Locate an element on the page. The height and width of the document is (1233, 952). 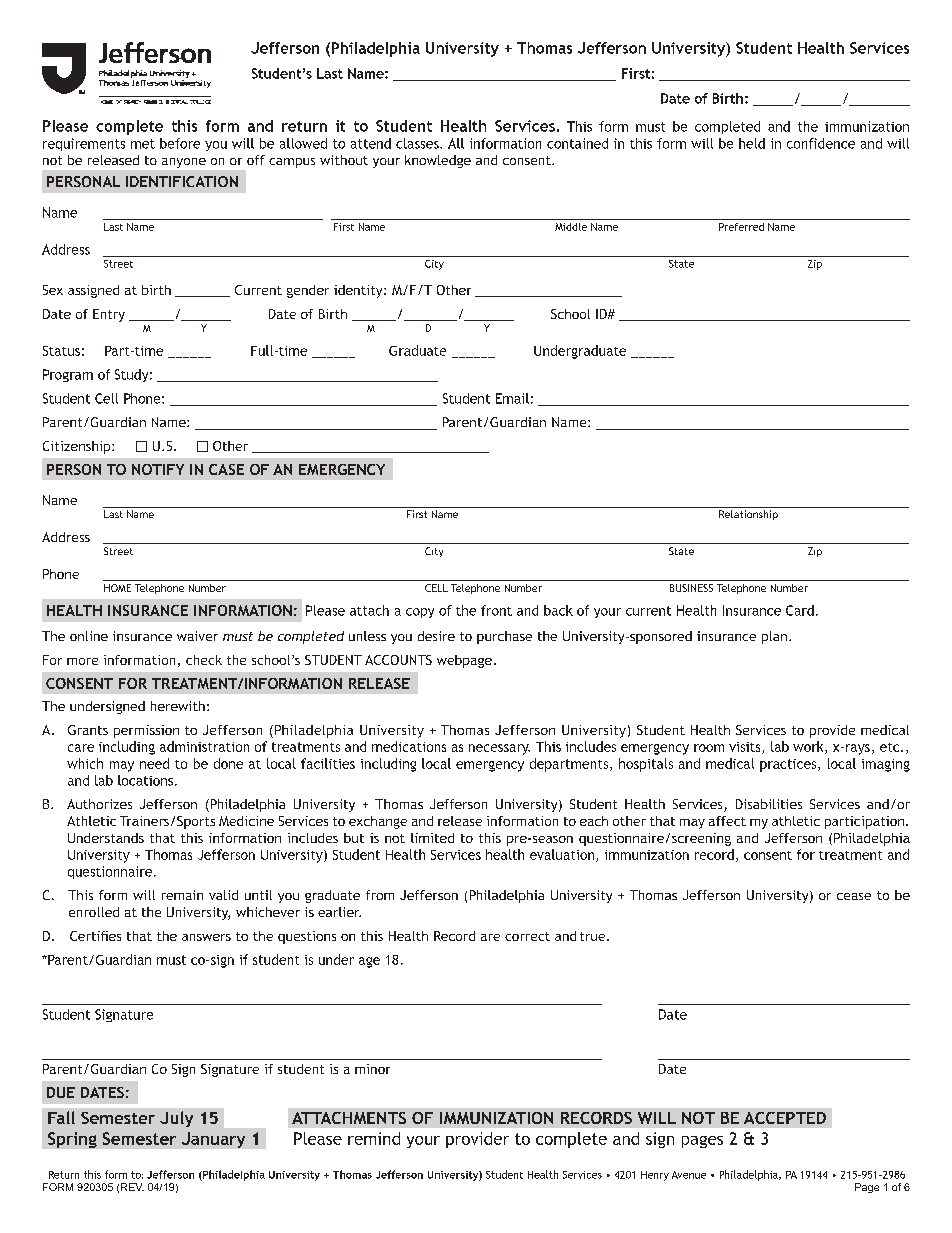
remind is located at coordinates (374, 1138).
